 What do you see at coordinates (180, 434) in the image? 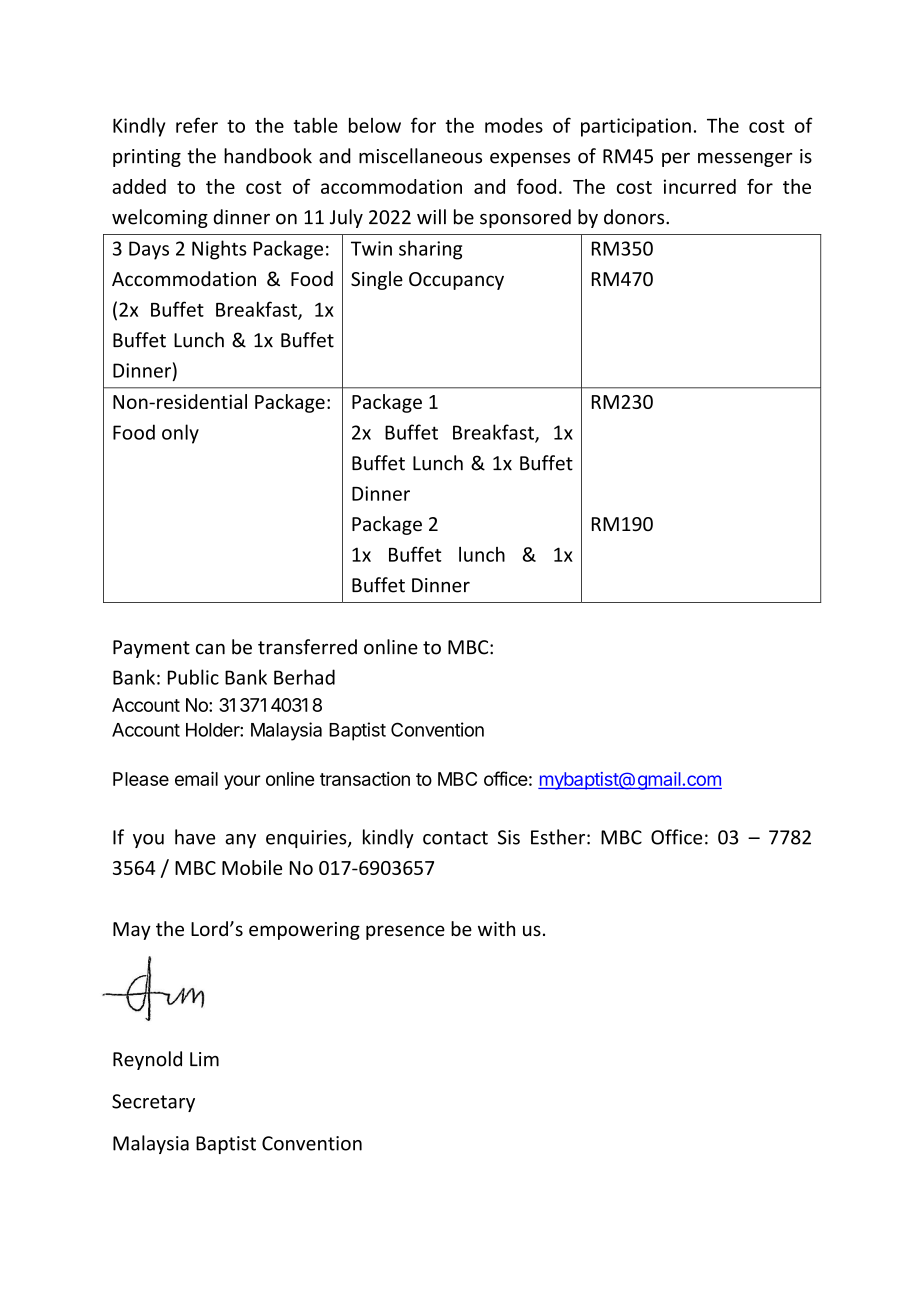
I see `only` at bounding box center [180, 434].
